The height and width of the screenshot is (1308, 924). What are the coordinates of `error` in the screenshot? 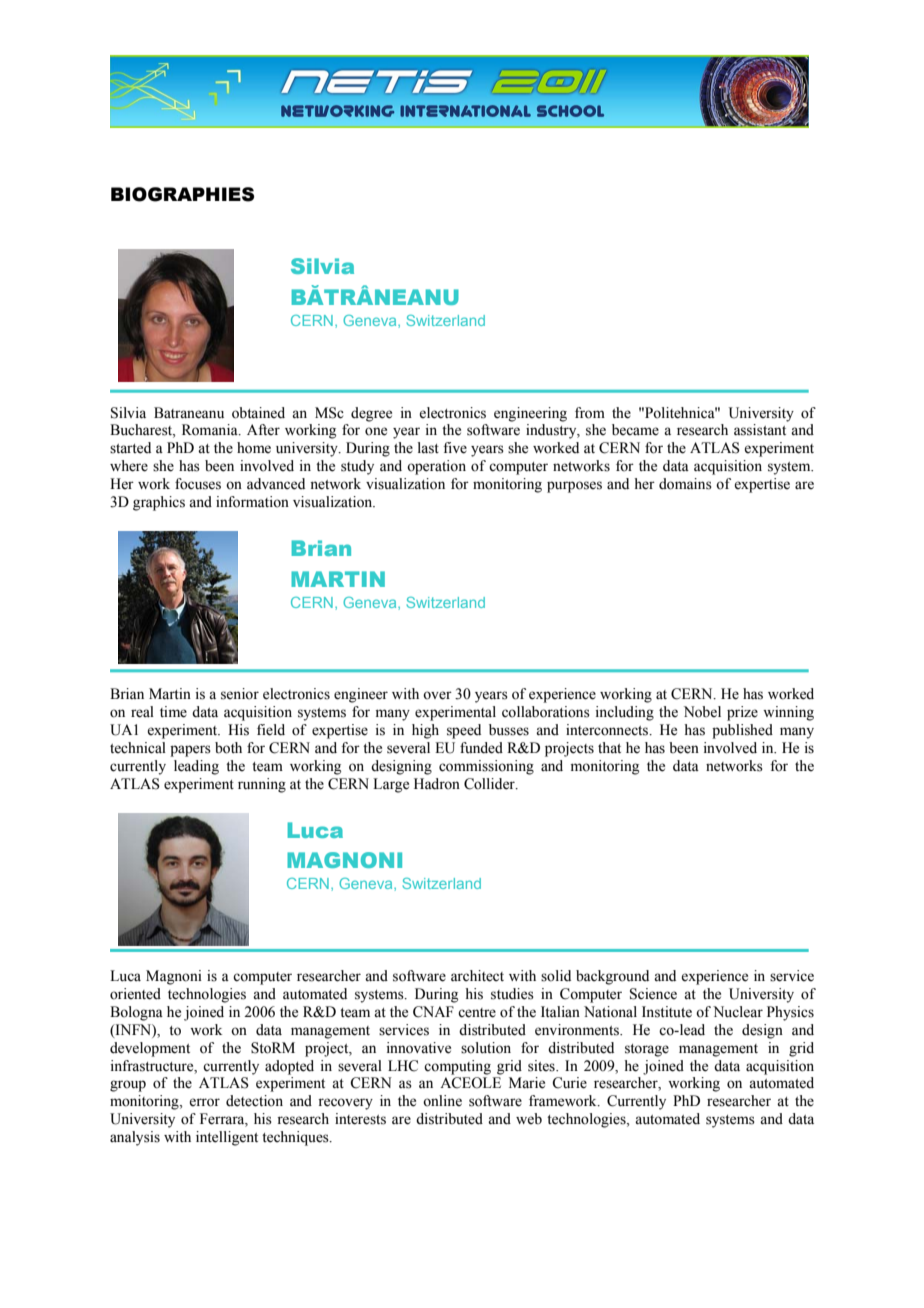 It's located at (204, 1102).
